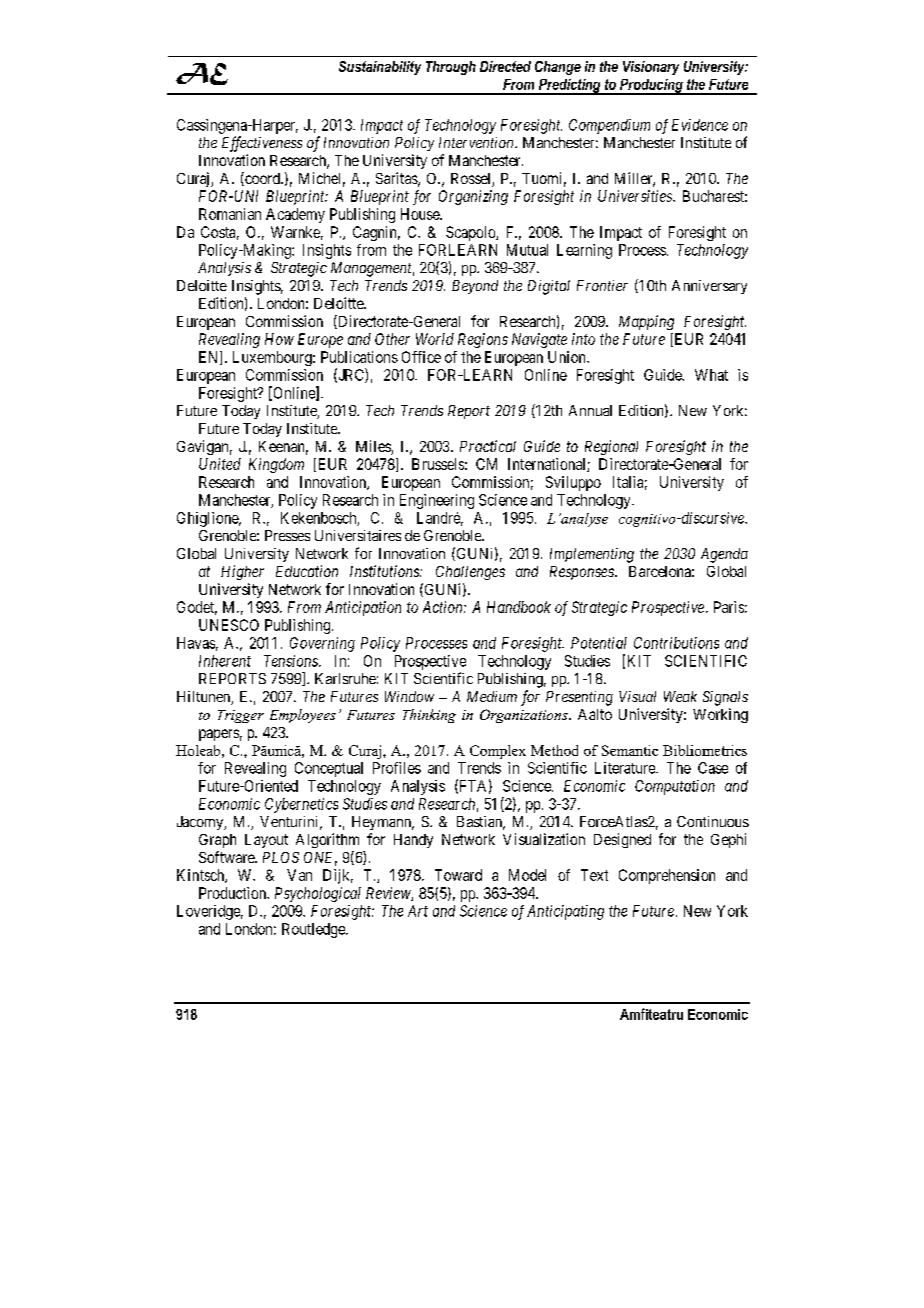 The height and width of the screenshot is (1308, 924). What do you see at coordinates (458, 875) in the screenshot?
I see `Toward` at bounding box center [458, 875].
